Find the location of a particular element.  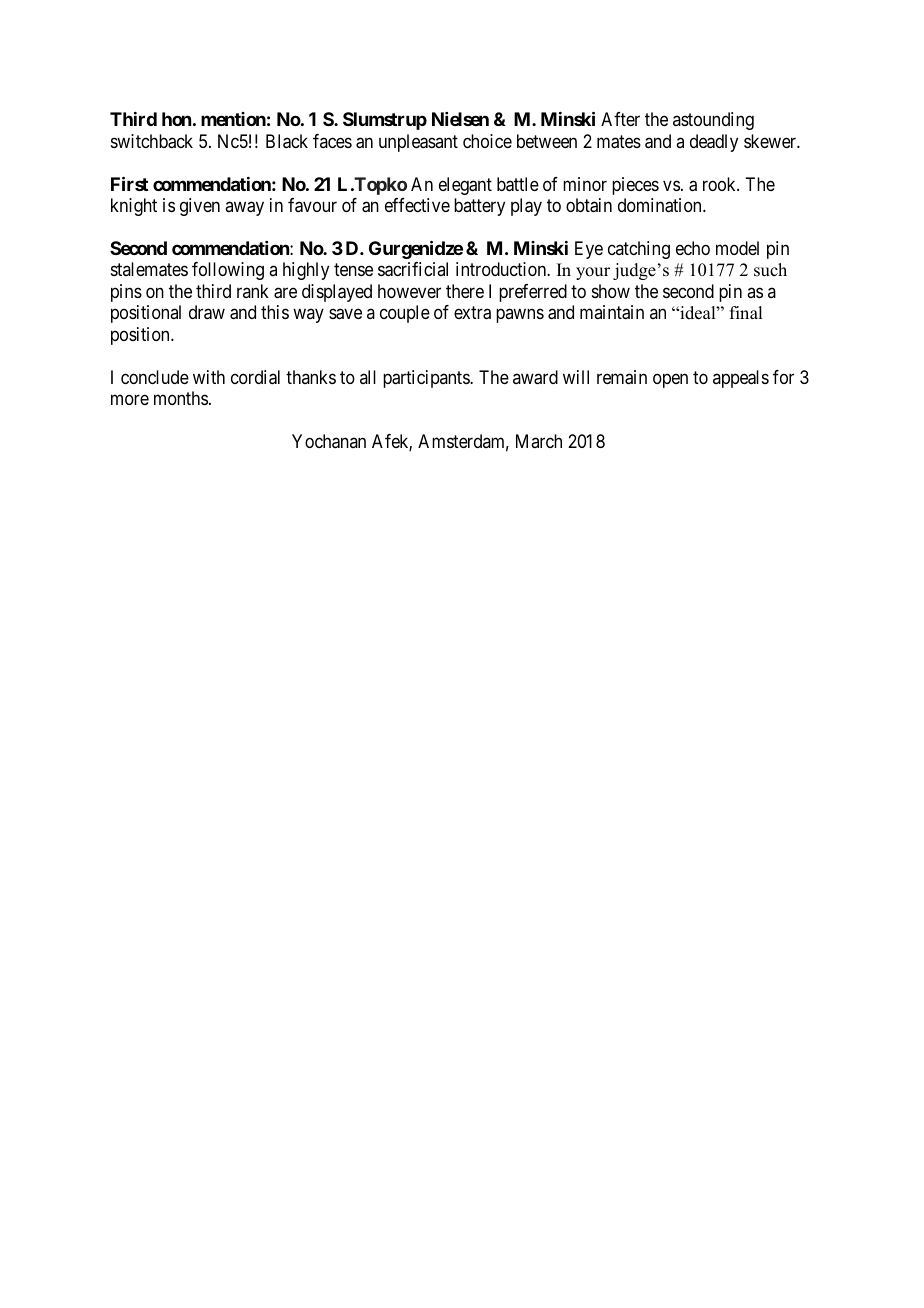

such is located at coordinates (770, 270).
